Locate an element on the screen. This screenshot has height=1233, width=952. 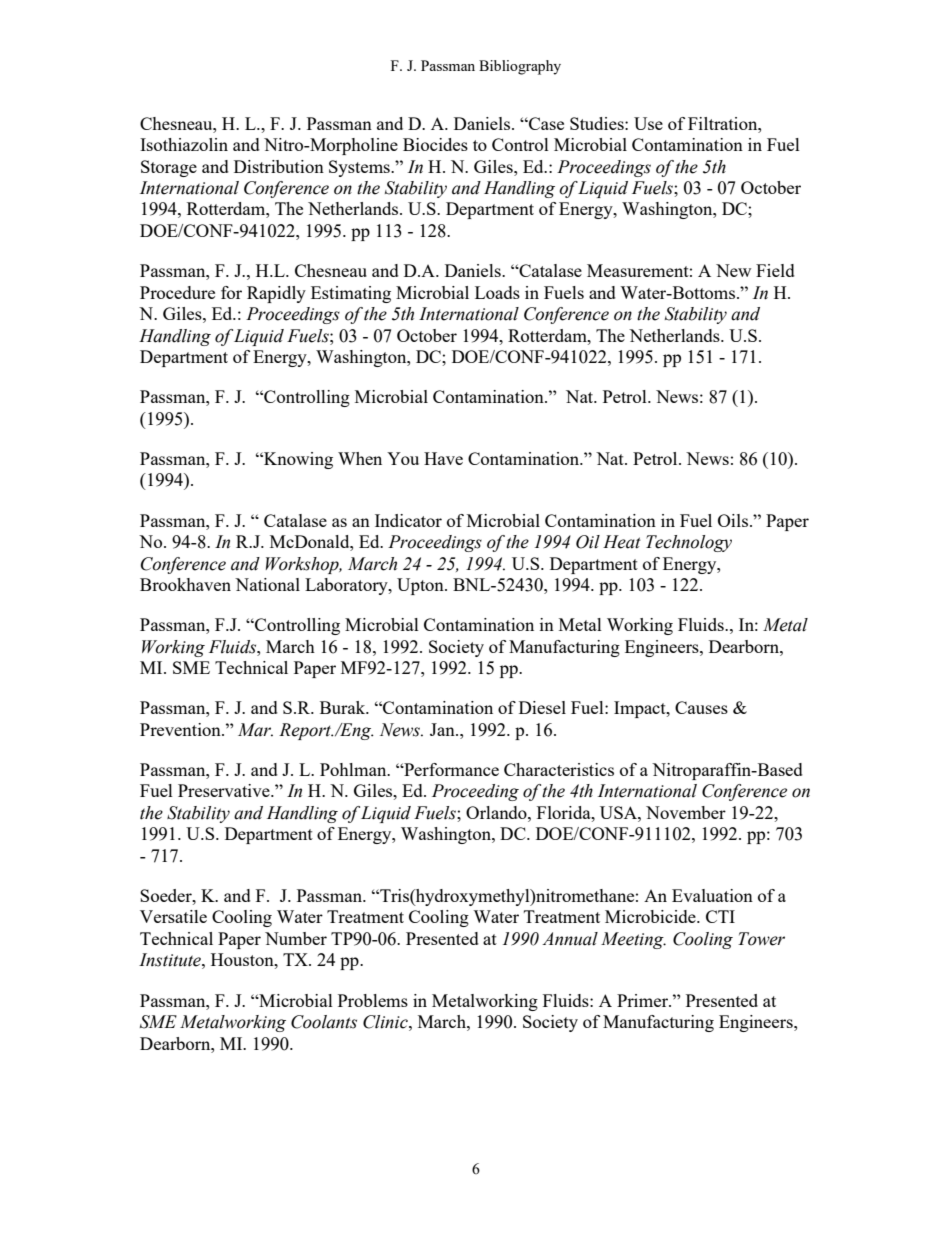
Knowing is located at coordinates (297, 460).
